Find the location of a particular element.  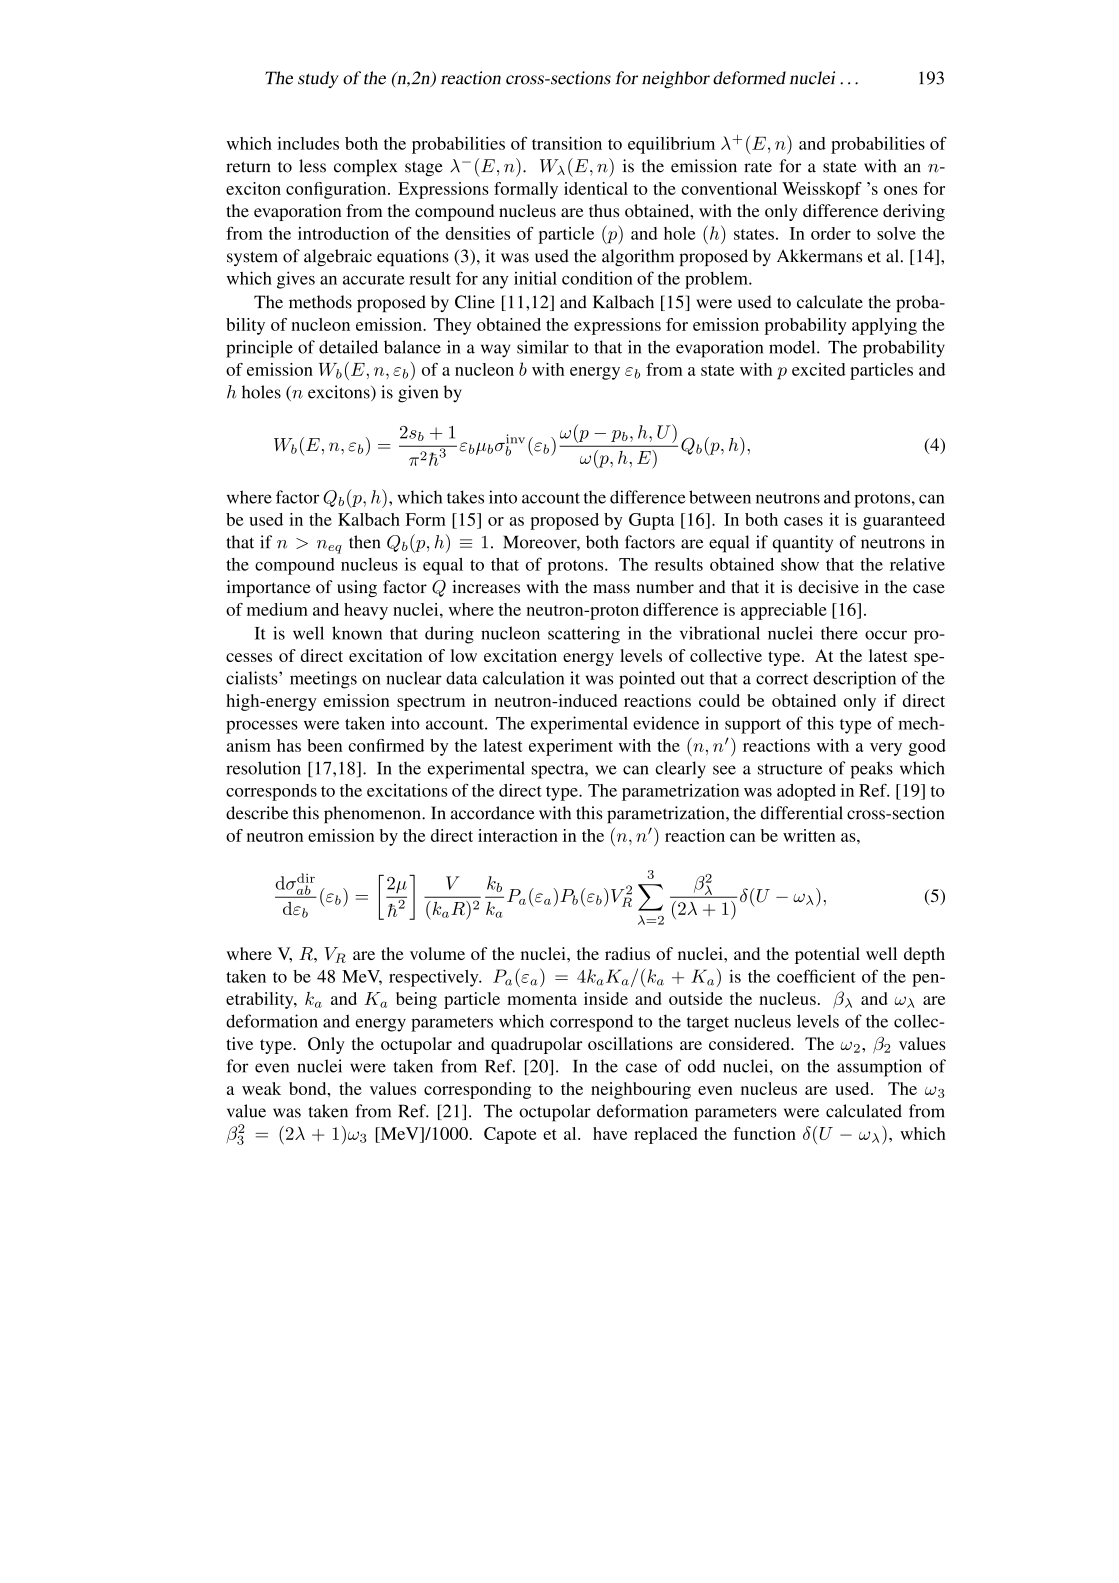

weak is located at coordinates (261, 1088).
